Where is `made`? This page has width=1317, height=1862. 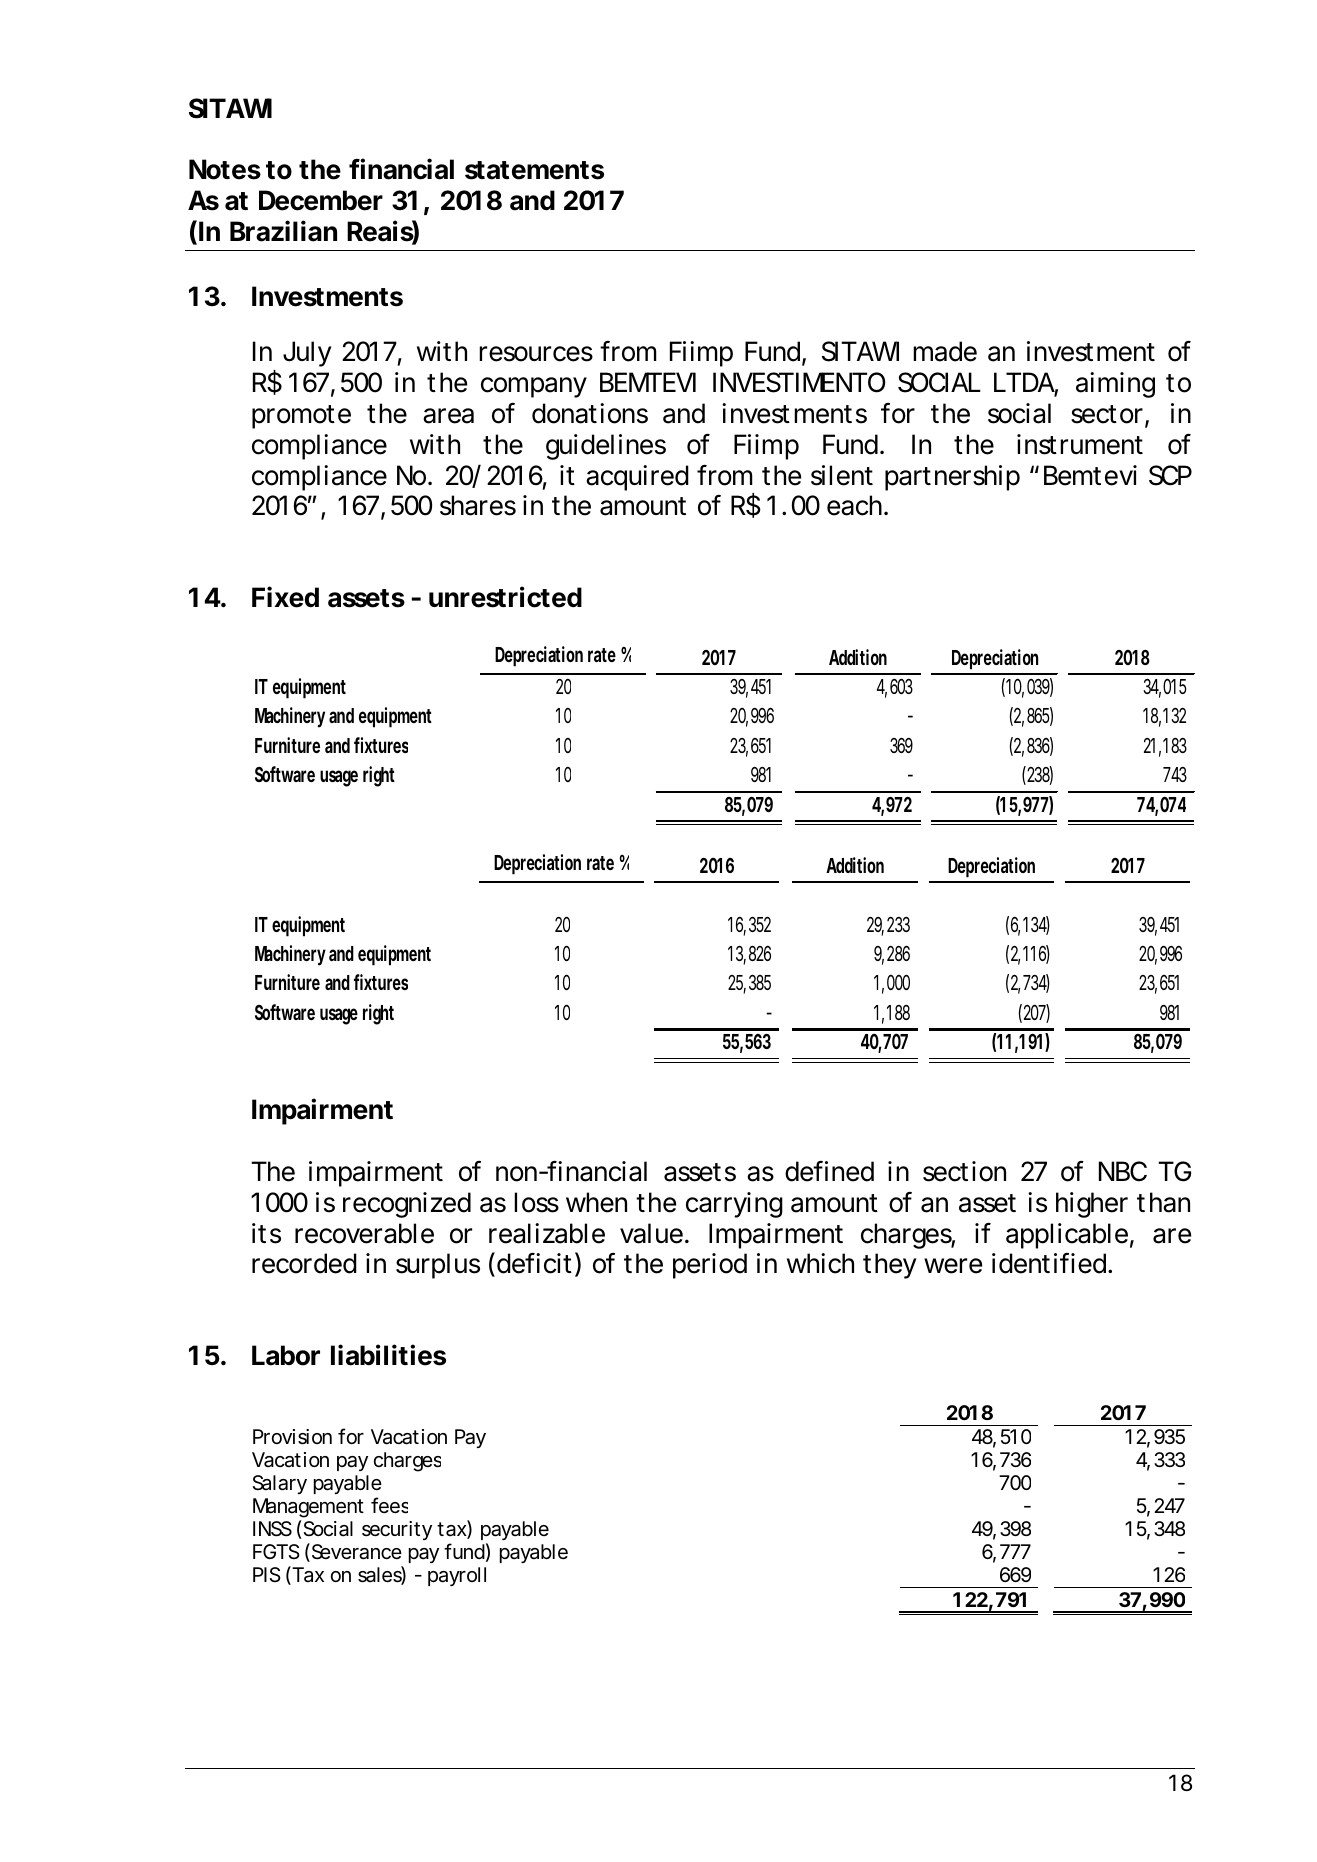 made is located at coordinates (945, 351).
